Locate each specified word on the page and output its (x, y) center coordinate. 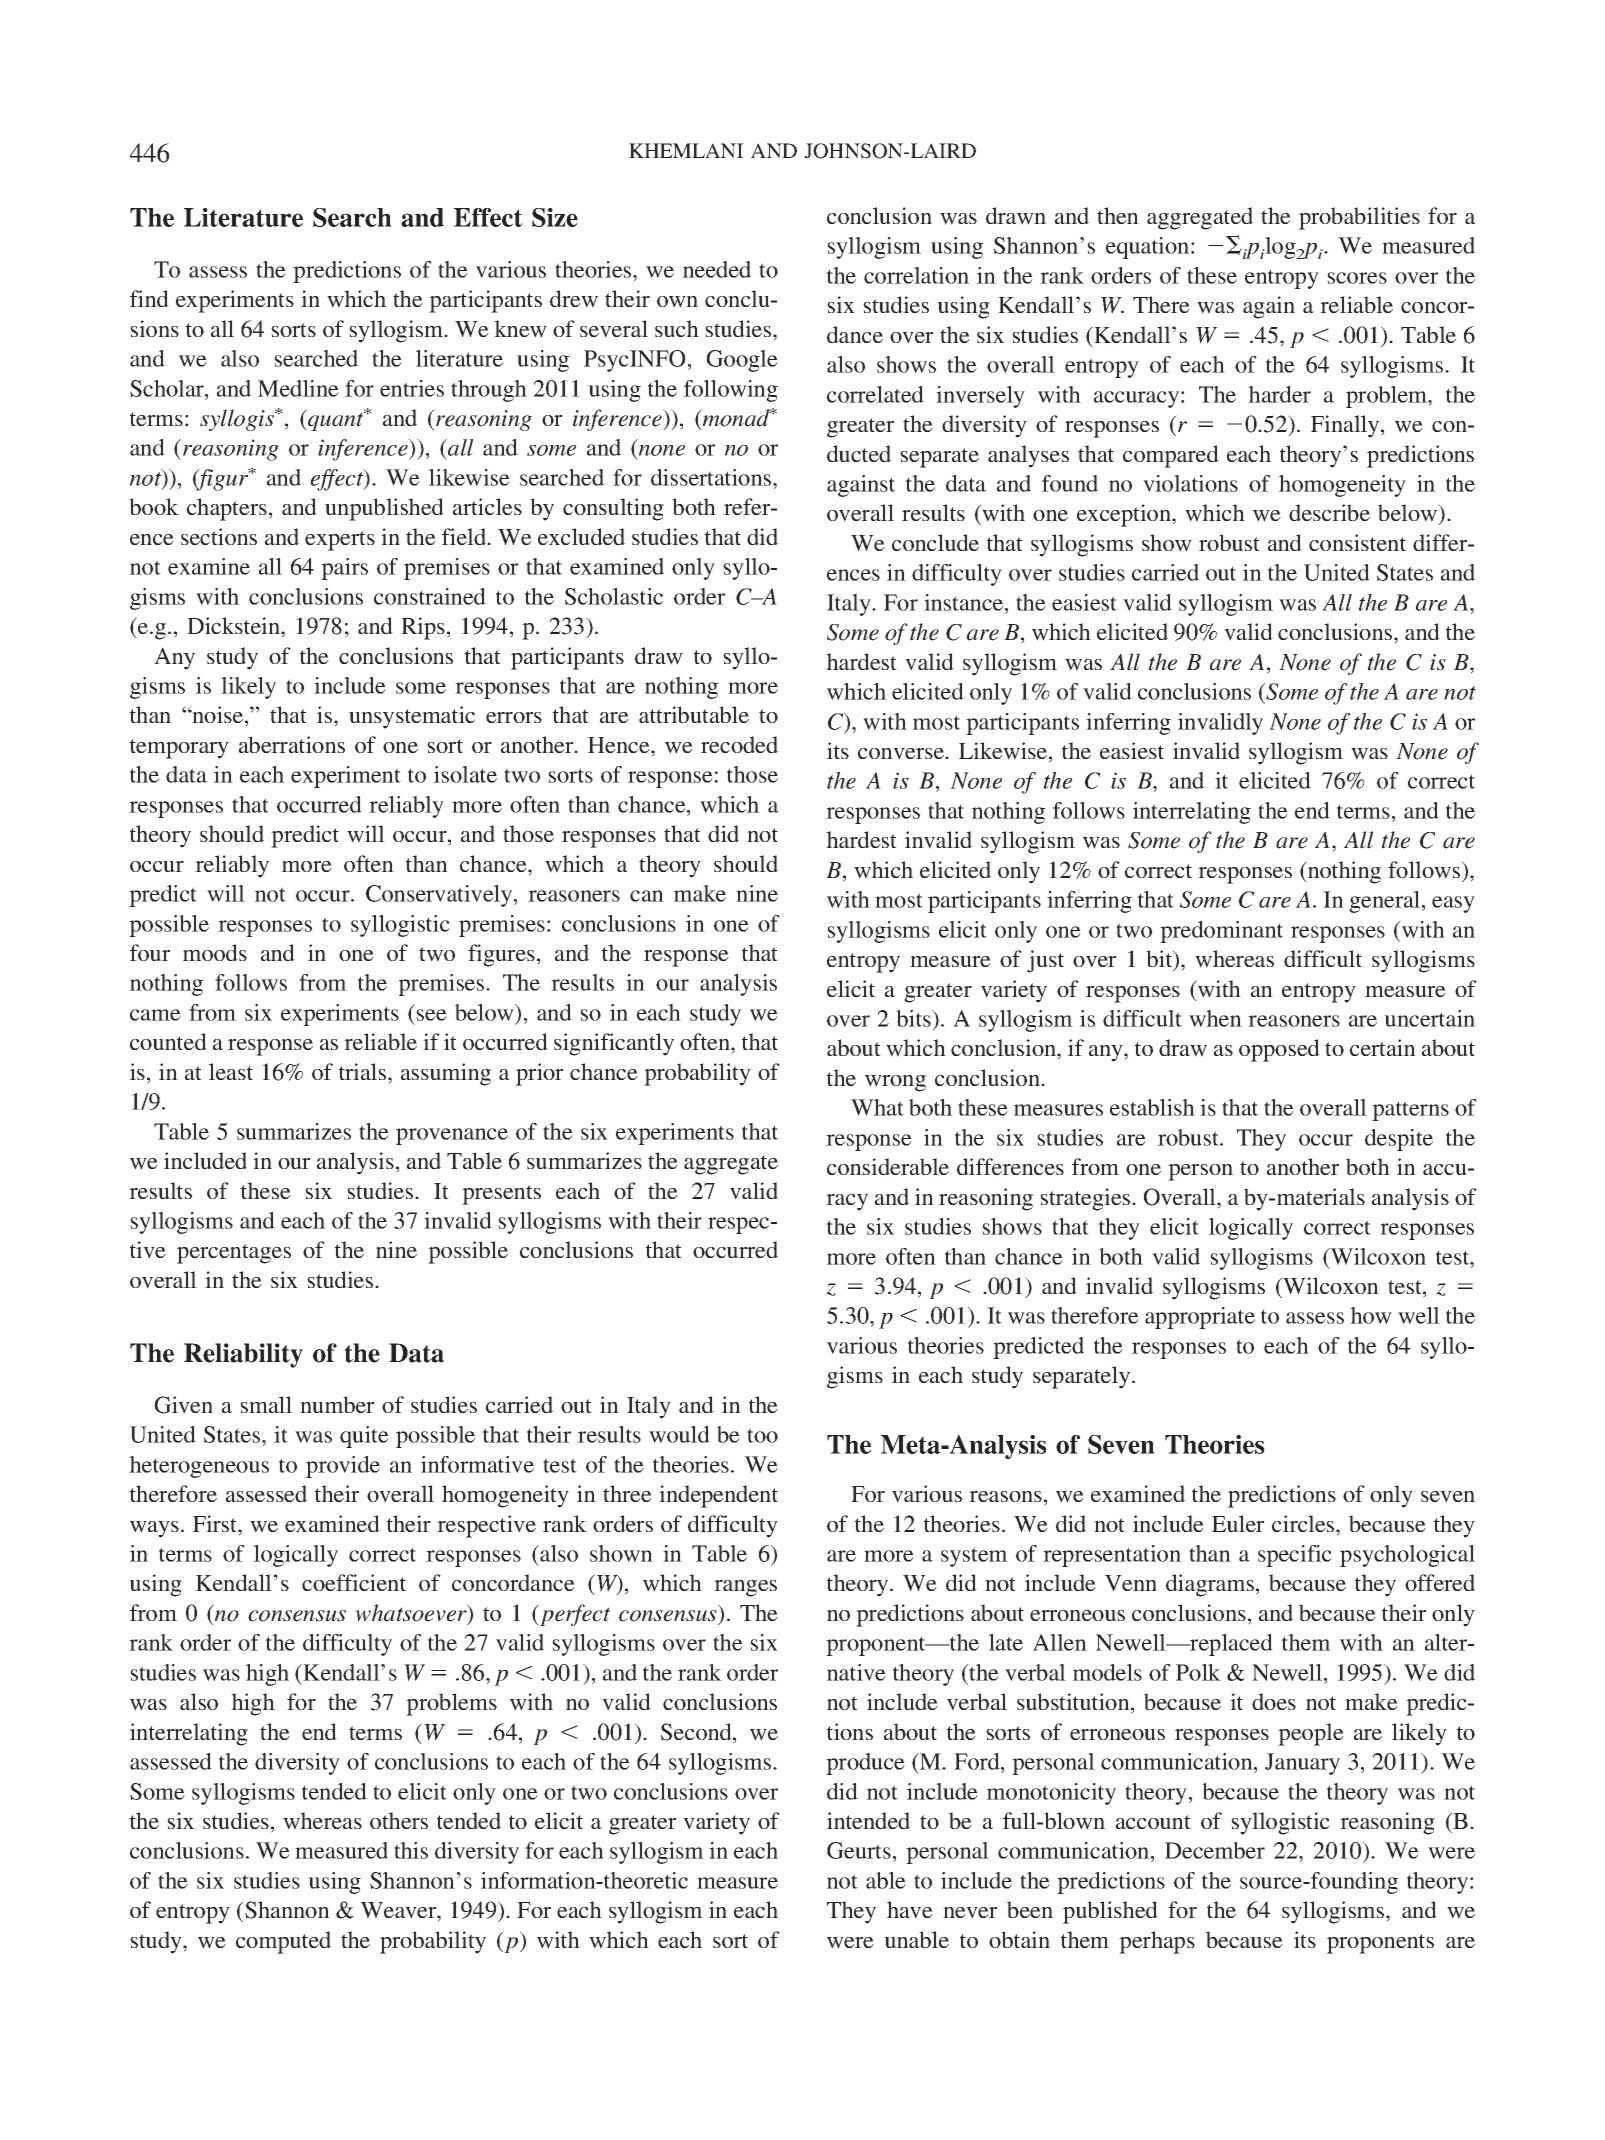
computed (283, 1942)
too (762, 1435)
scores (1357, 278)
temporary (179, 749)
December (1215, 1850)
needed (717, 269)
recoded (739, 744)
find (149, 298)
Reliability (243, 1355)
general (1386, 902)
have (910, 1910)
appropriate (1200, 1318)
